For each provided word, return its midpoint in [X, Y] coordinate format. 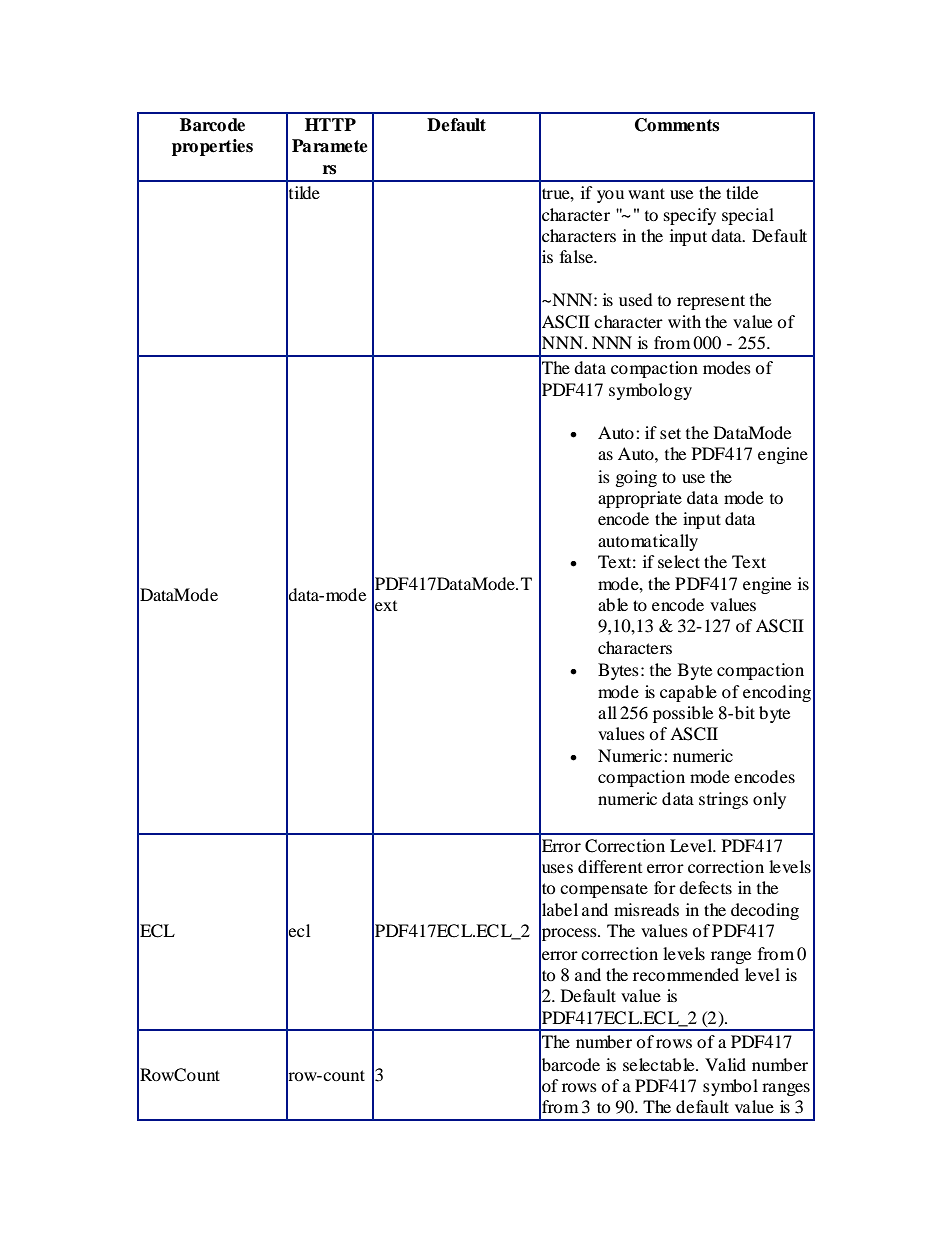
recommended [686, 974]
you [610, 196]
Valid [725, 1064]
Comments [677, 125]
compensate [604, 890]
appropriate [640, 499]
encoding [777, 693]
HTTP [330, 124]
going [636, 478]
